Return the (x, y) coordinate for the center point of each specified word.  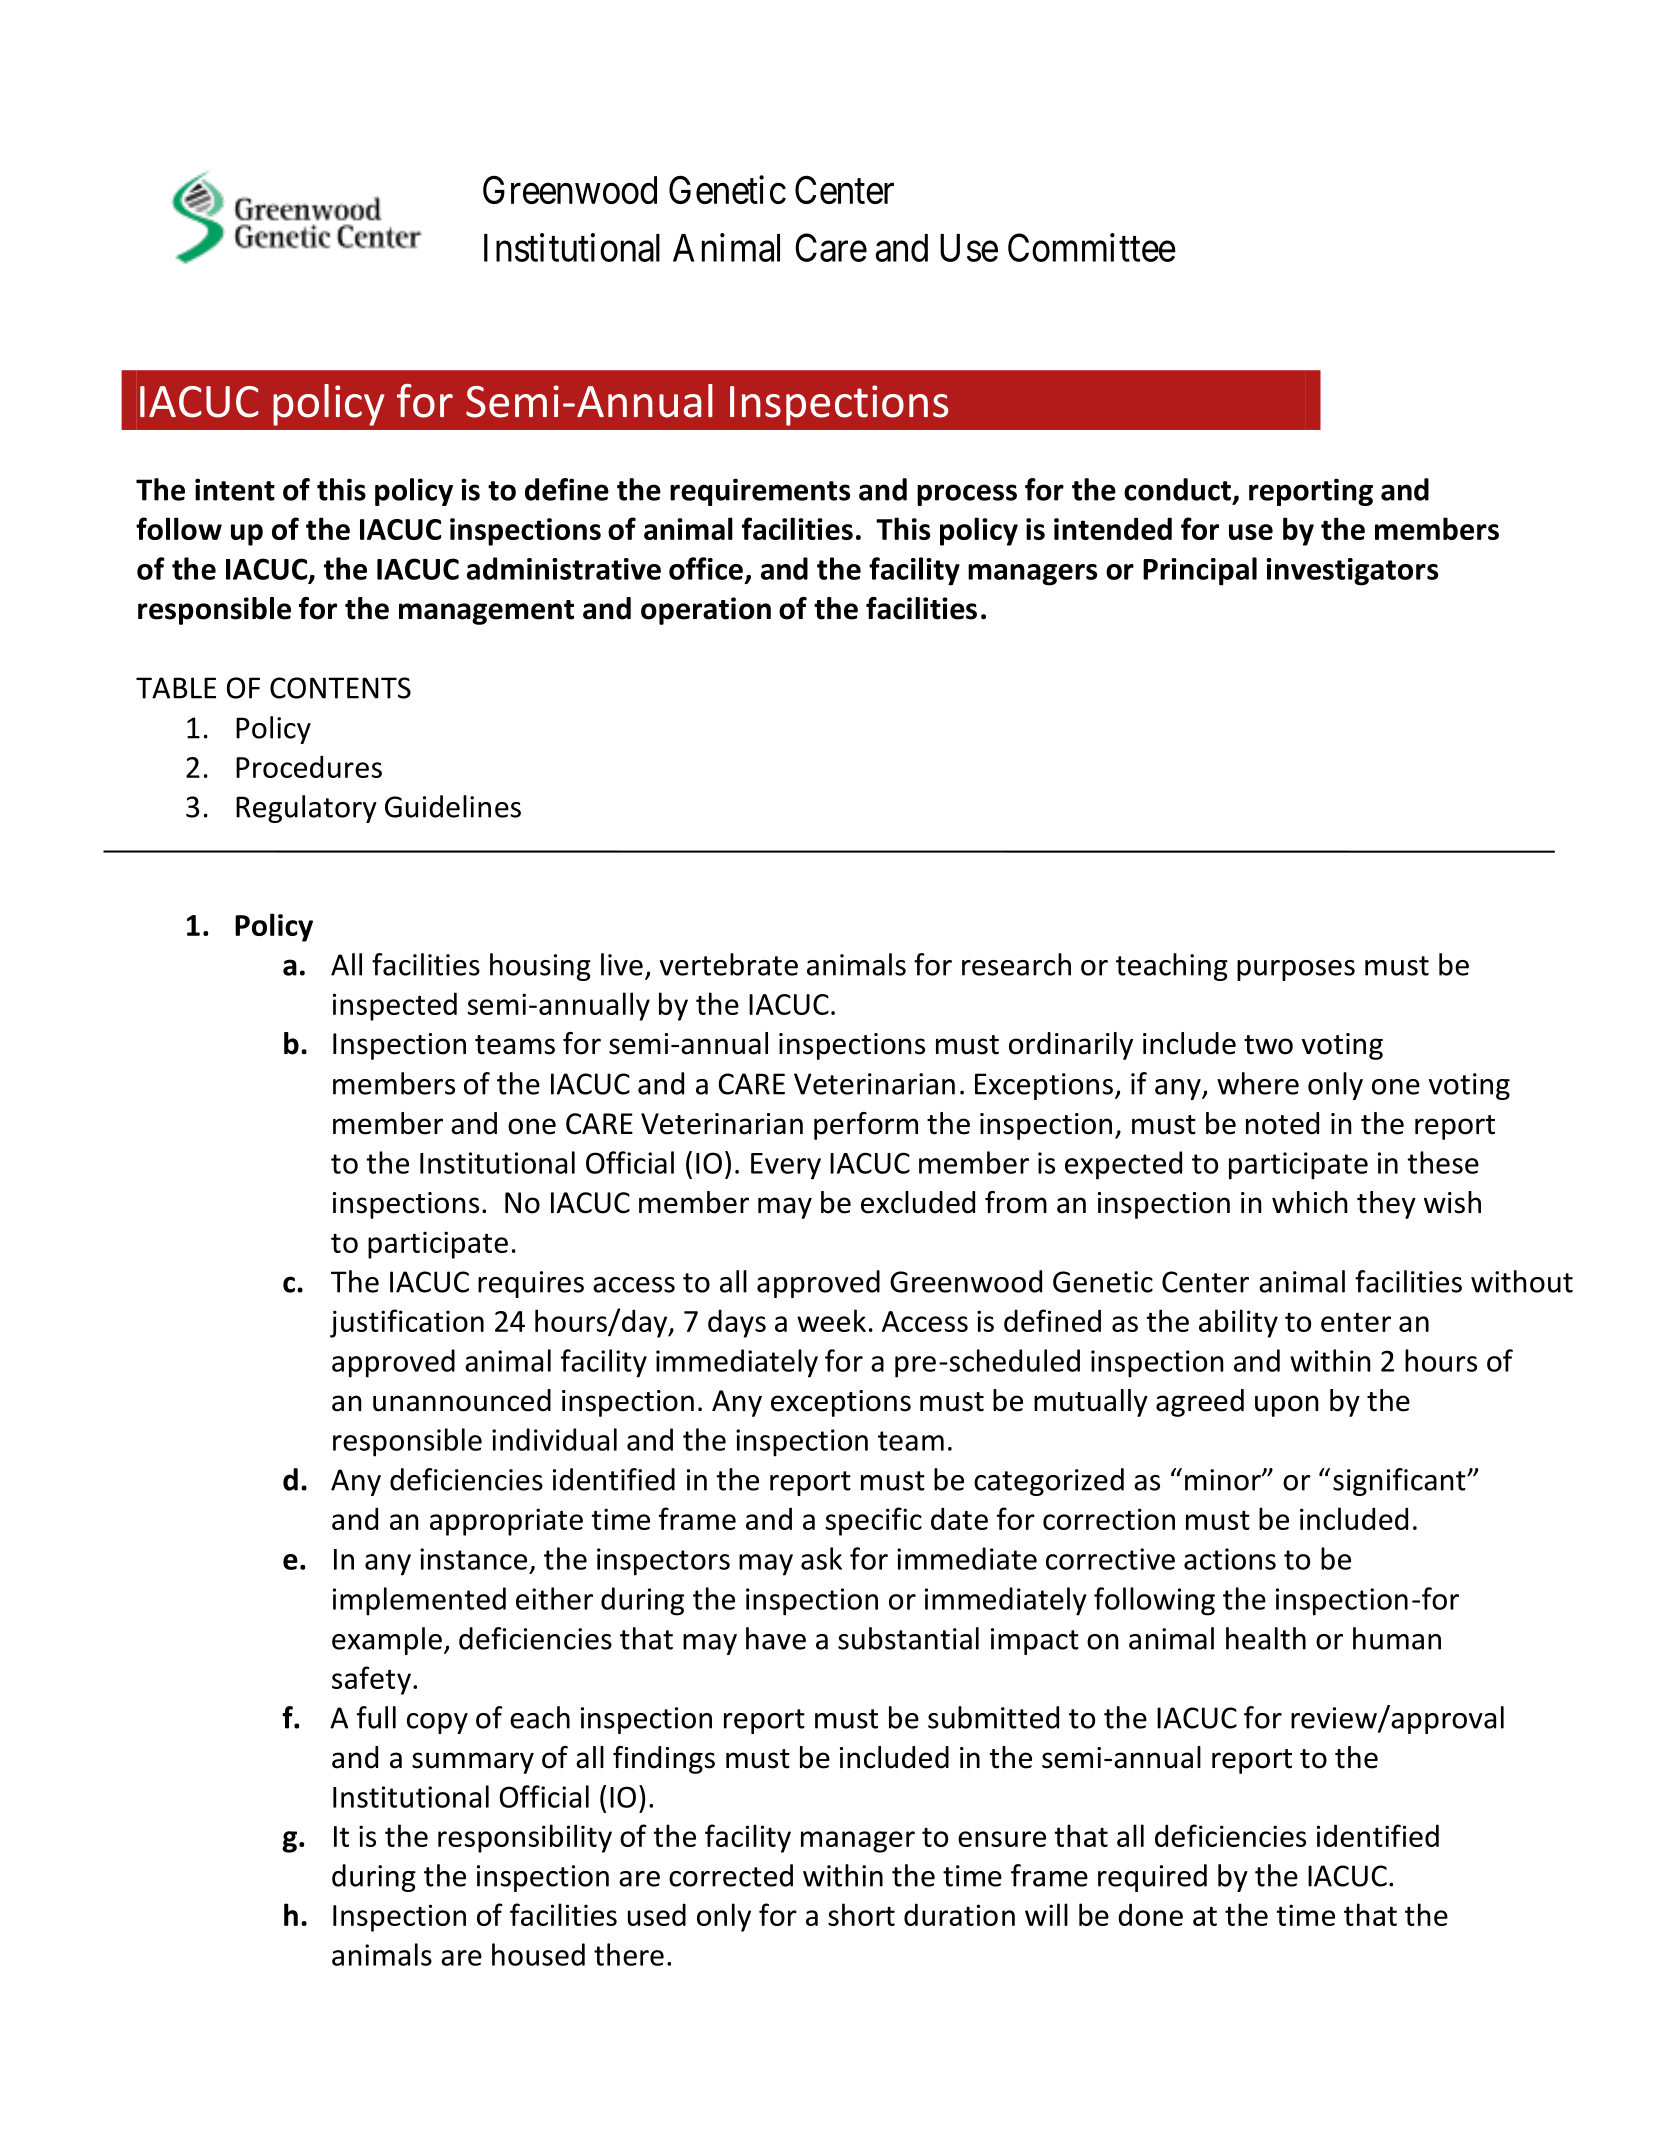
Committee (1092, 247)
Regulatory (306, 809)
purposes (1296, 970)
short (861, 1914)
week (831, 1320)
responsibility (525, 1838)
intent (235, 489)
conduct (1177, 489)
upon (1287, 1406)
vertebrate (729, 964)
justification (407, 1323)
